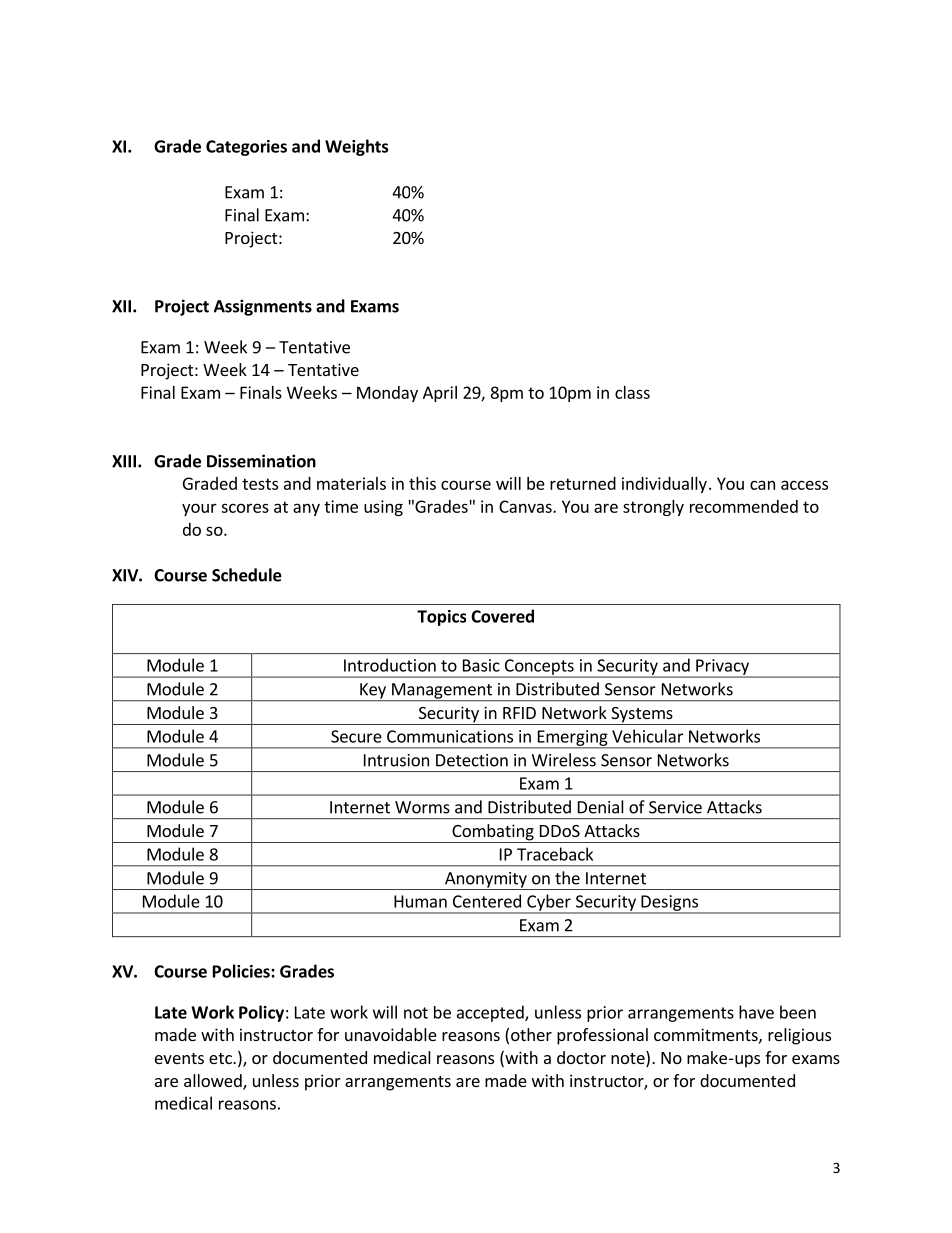 This screenshot has height=1233, width=952. Describe the element at coordinates (356, 736) in the screenshot. I see `Secure` at that location.
